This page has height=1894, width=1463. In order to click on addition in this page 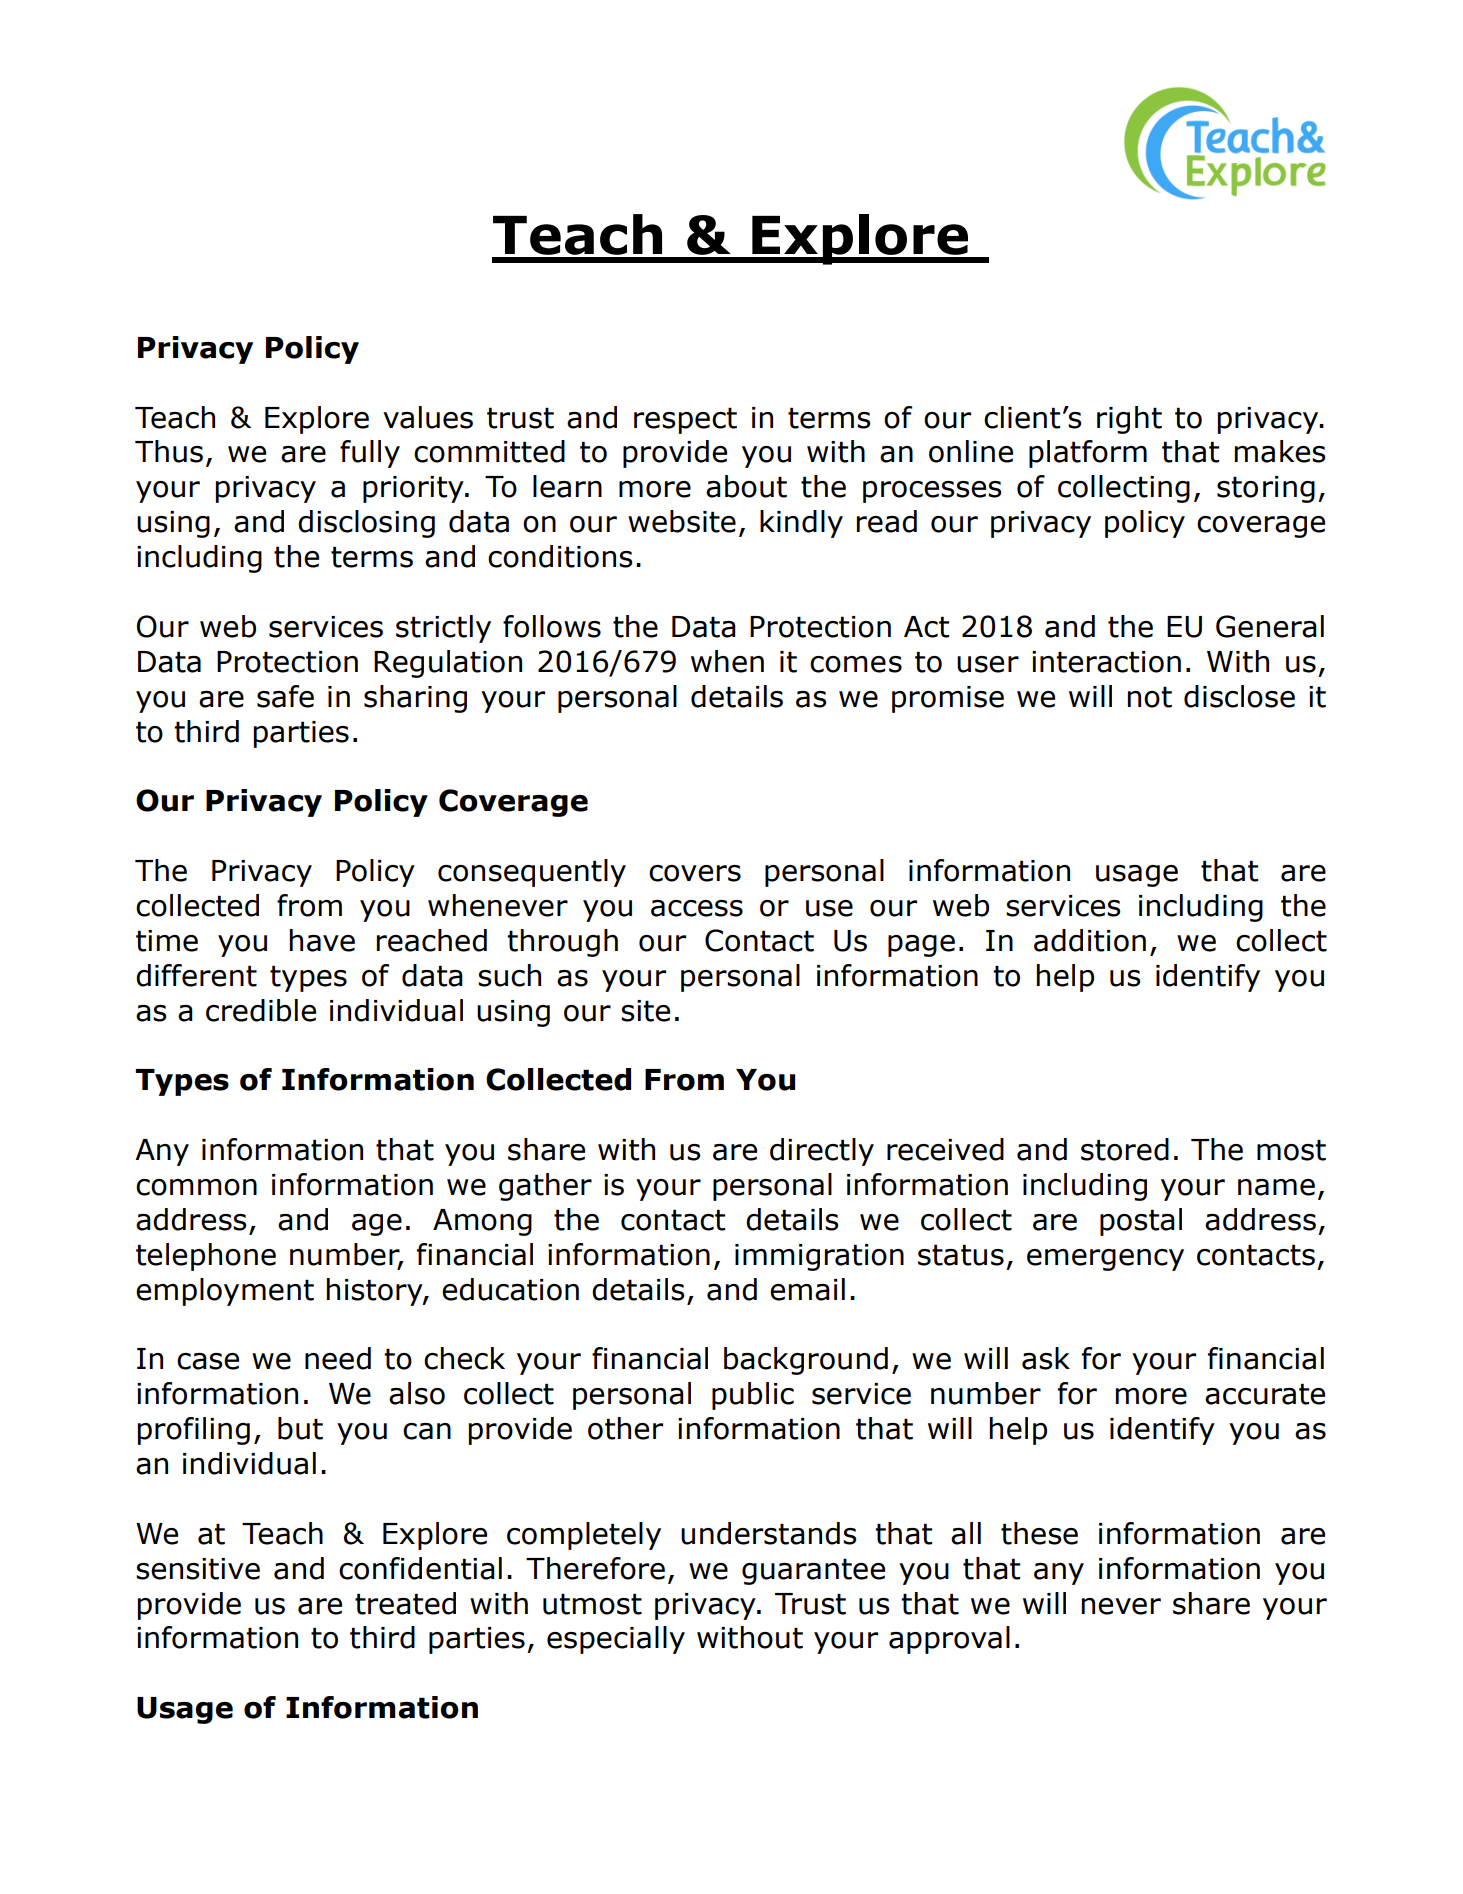, I will do `click(1090, 940)`.
